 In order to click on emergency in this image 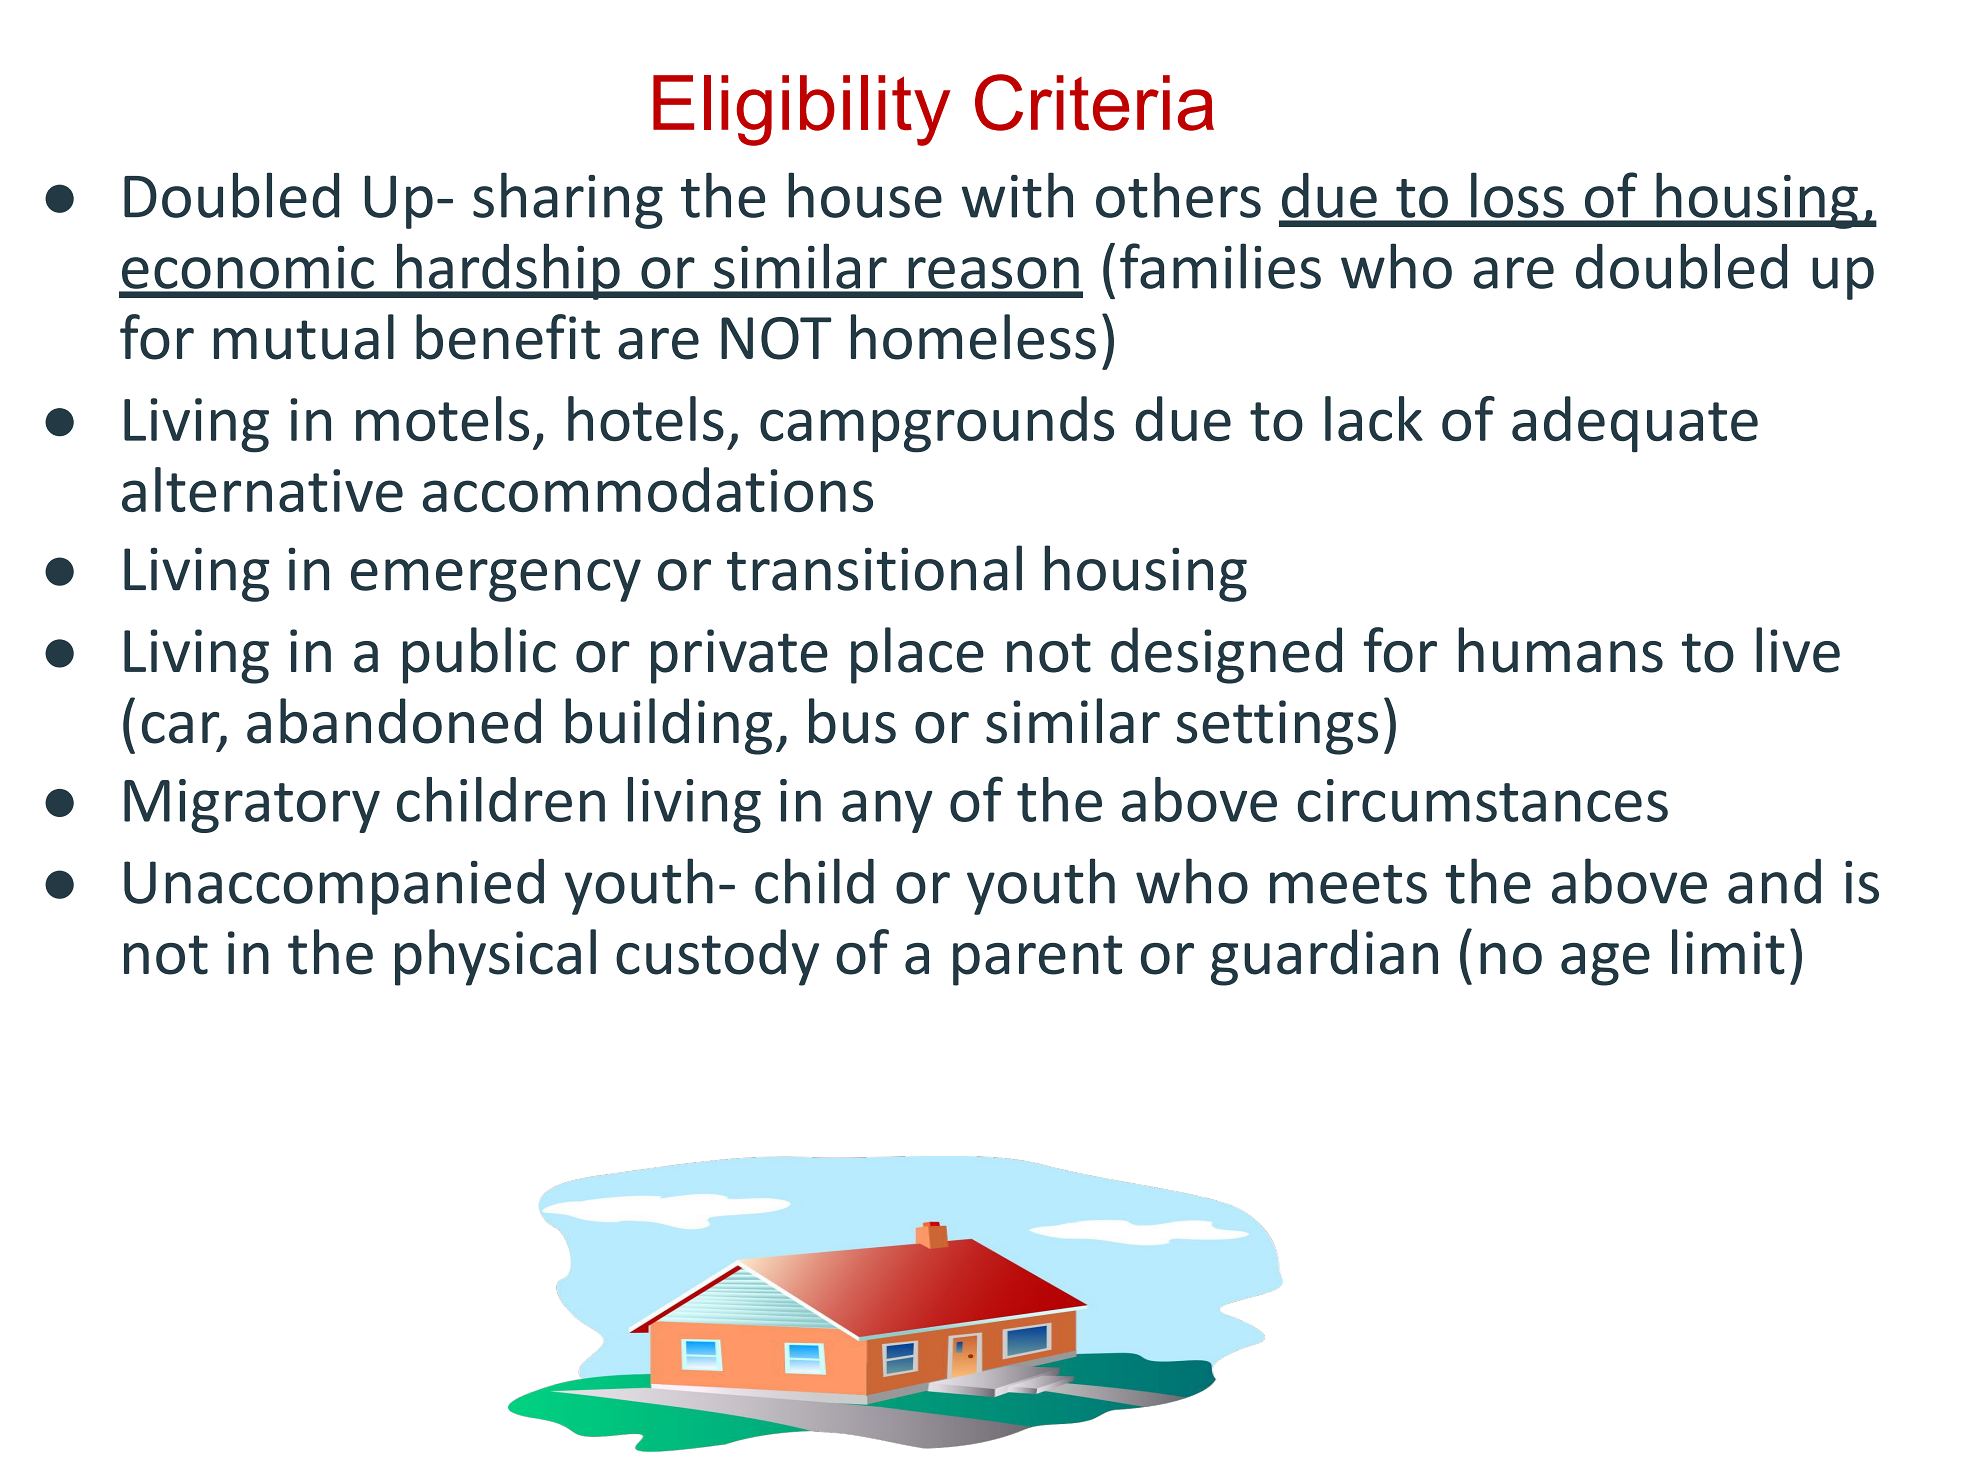, I will do `click(496, 580)`.
